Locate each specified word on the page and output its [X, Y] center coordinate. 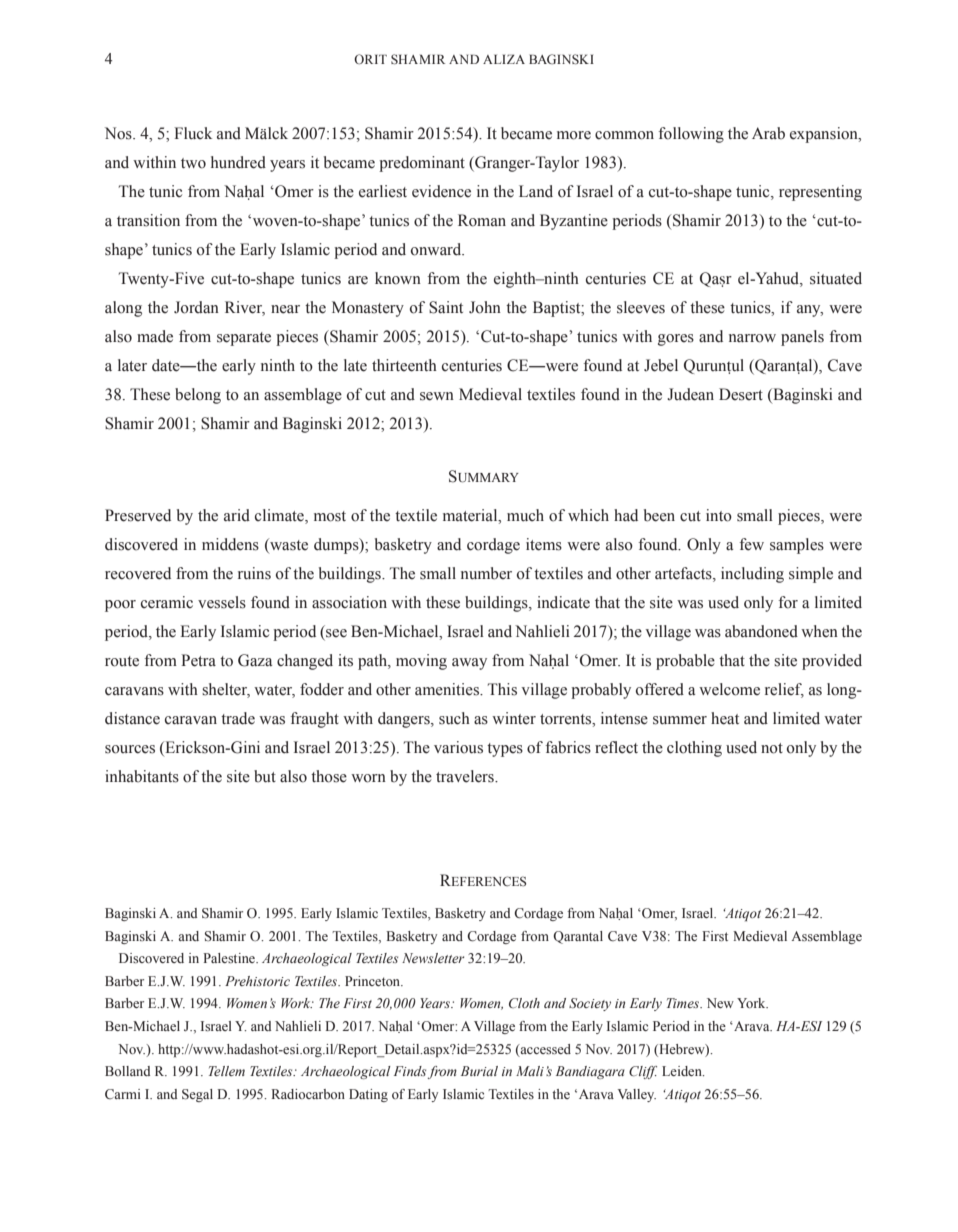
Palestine [230, 958]
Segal [197, 1095]
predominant [422, 164]
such [454, 718]
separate [244, 339]
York [752, 1003]
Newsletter [433, 958]
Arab [768, 133]
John [485, 307]
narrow [752, 338]
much [525, 515]
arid [237, 515]
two [193, 163]
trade [238, 718]
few [751, 544]
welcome [729, 689]
